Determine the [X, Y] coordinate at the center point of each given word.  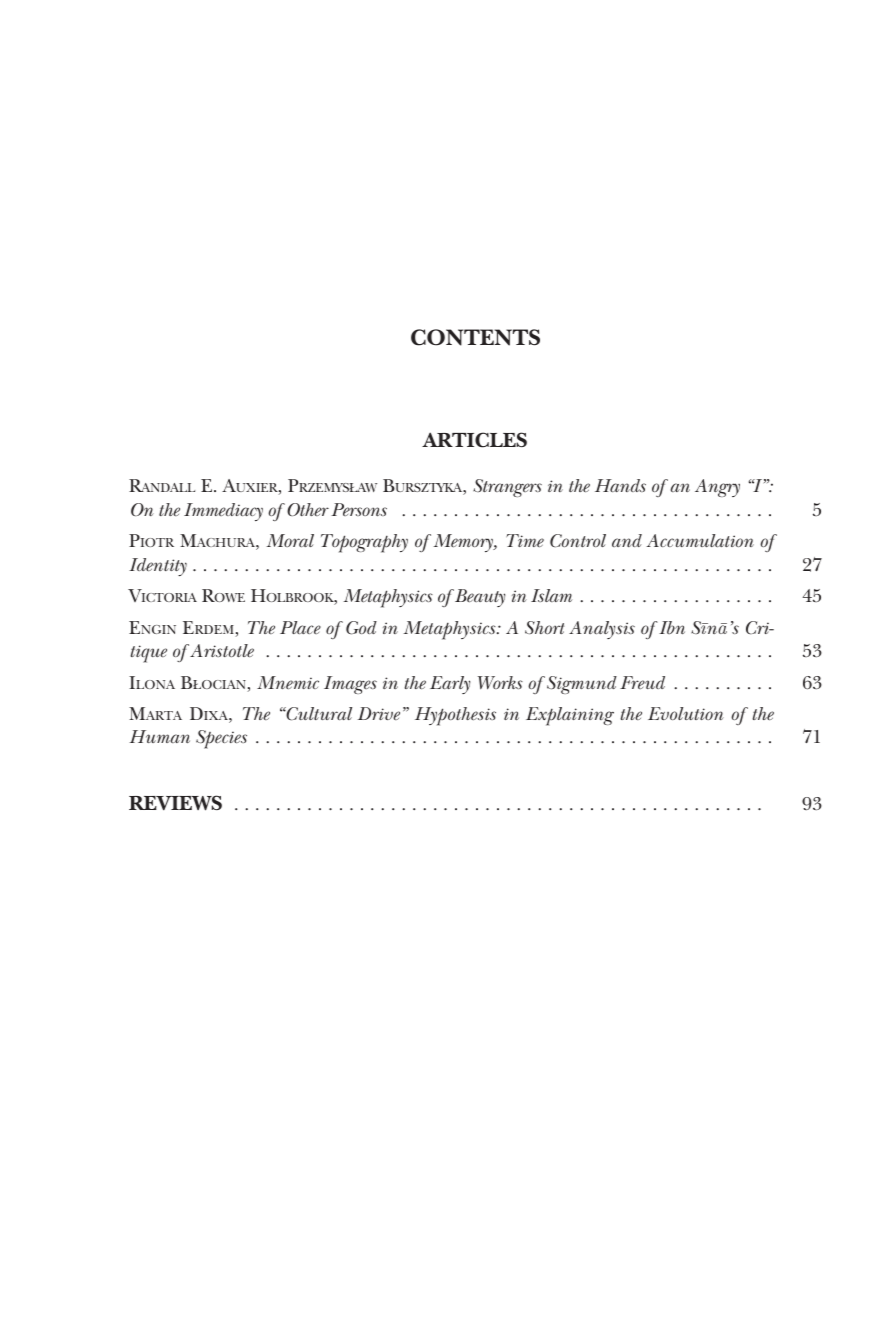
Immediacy [223, 512]
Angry [717, 488]
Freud [642, 682]
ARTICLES [474, 440]
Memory [464, 543]
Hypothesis [455, 716]
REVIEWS [175, 803]
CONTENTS [475, 337]
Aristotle [221, 651]
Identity [158, 567]
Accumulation [700, 540]
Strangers [507, 488]
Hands [620, 485]
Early [450, 685]
